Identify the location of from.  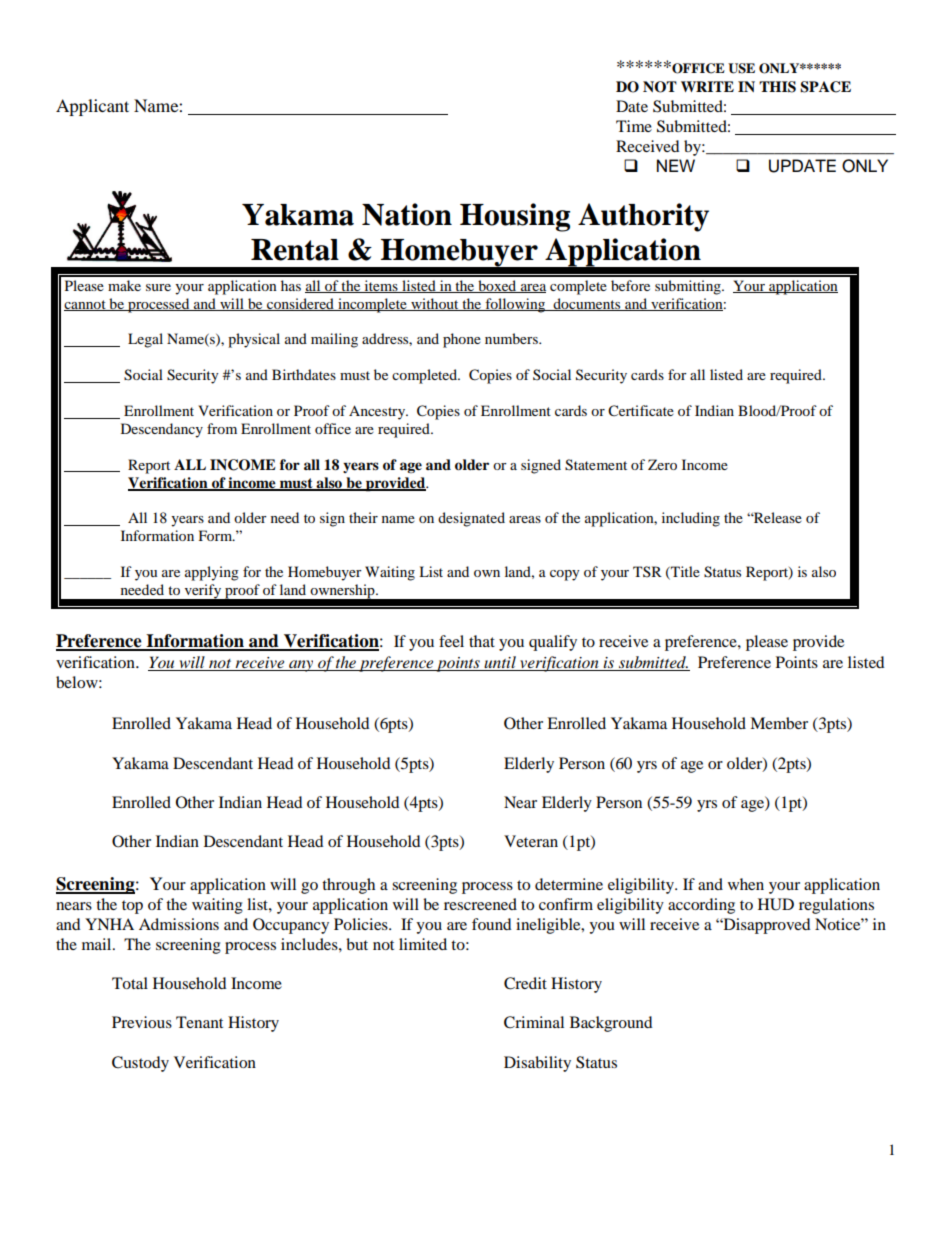
(222, 428).
